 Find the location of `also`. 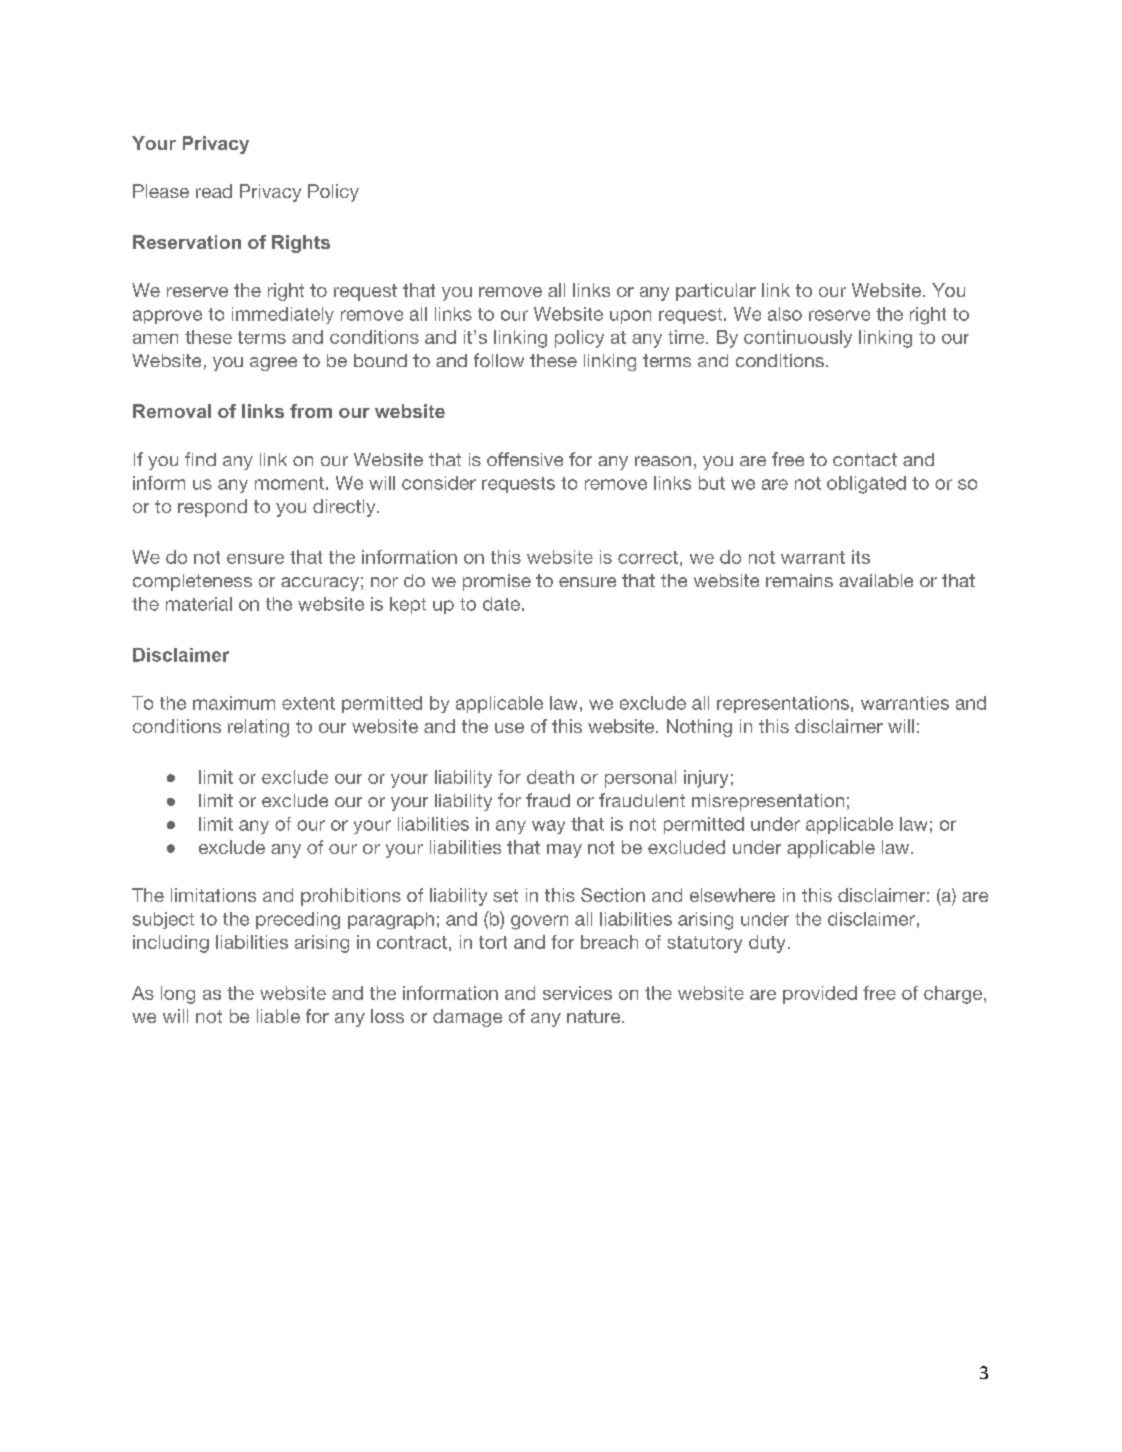

also is located at coordinates (785, 314).
